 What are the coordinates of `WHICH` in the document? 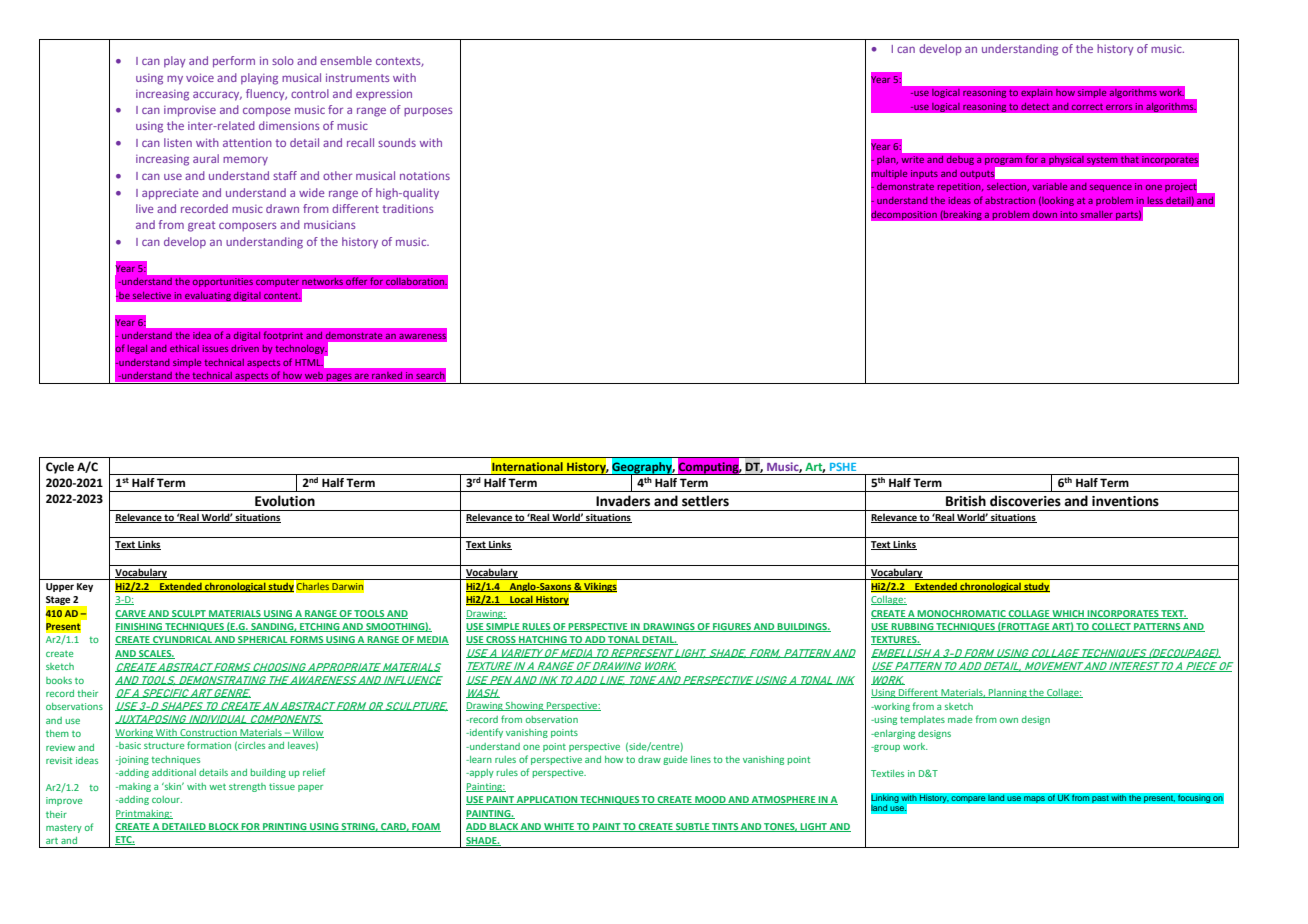 It's located at (1069, 614).
